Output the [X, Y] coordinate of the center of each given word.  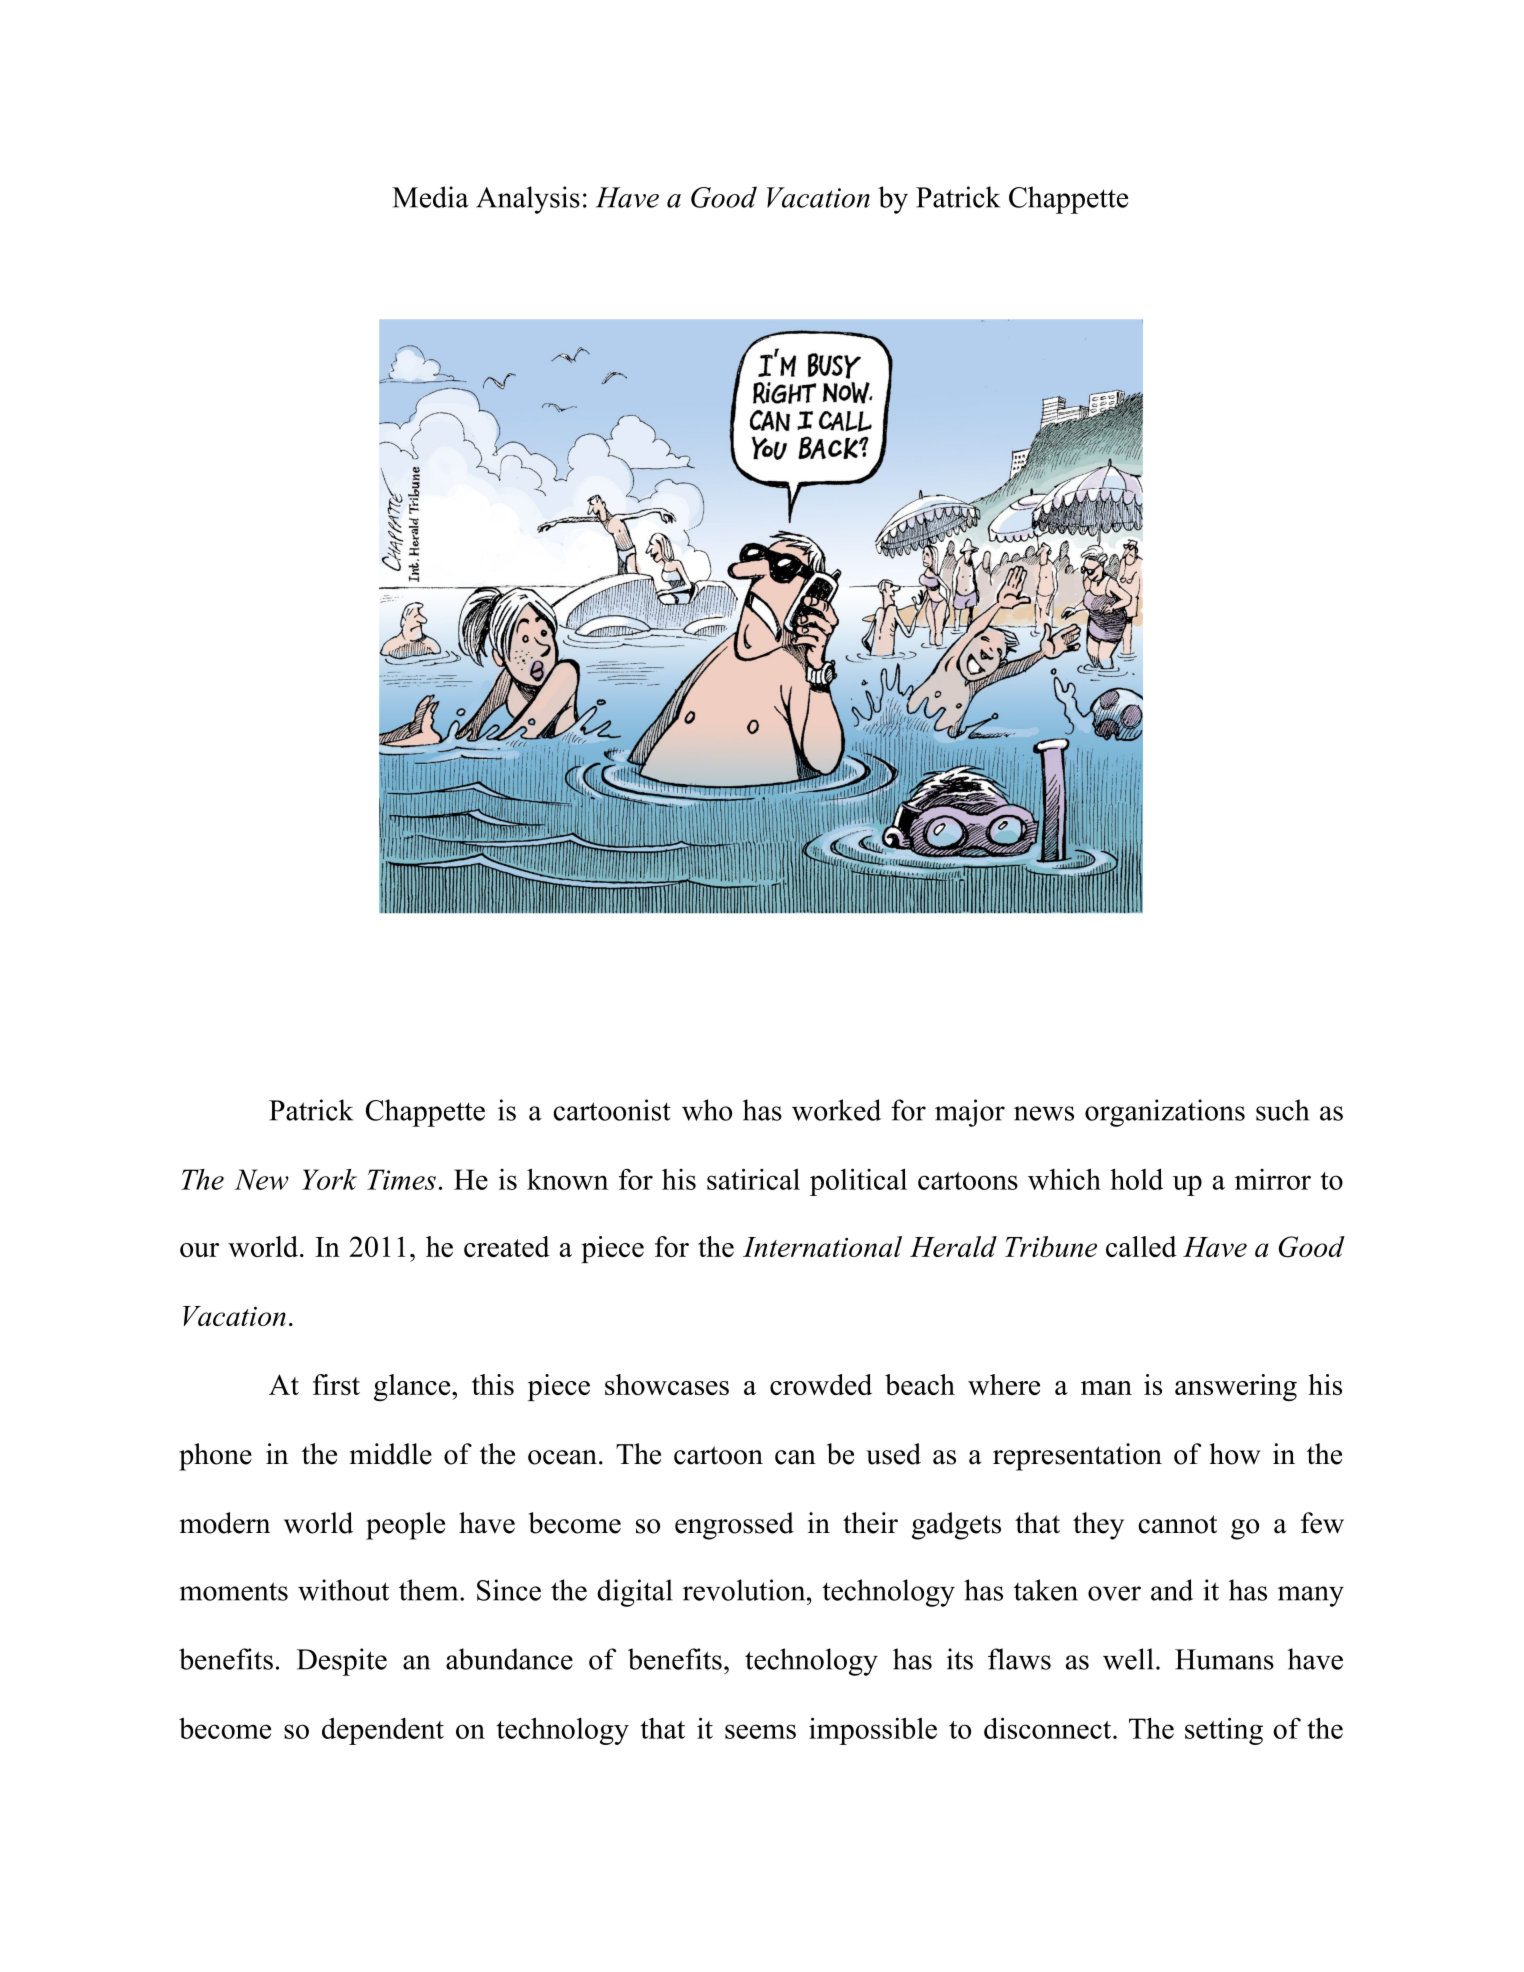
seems [760, 1731]
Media [430, 197]
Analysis [528, 200]
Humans [1224, 1659]
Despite [342, 1662]
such [1282, 1110]
